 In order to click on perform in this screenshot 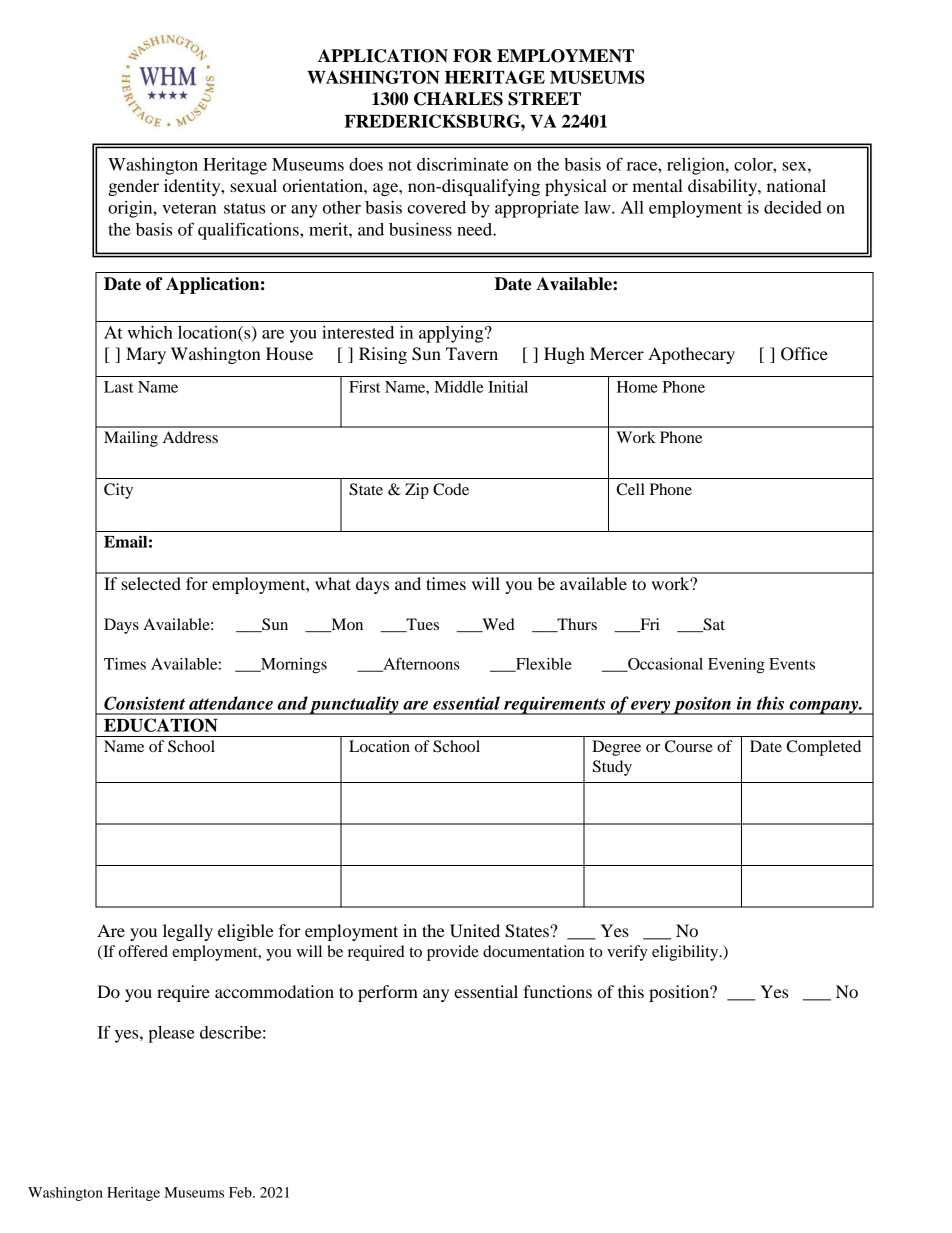, I will do `click(388, 993)`.
